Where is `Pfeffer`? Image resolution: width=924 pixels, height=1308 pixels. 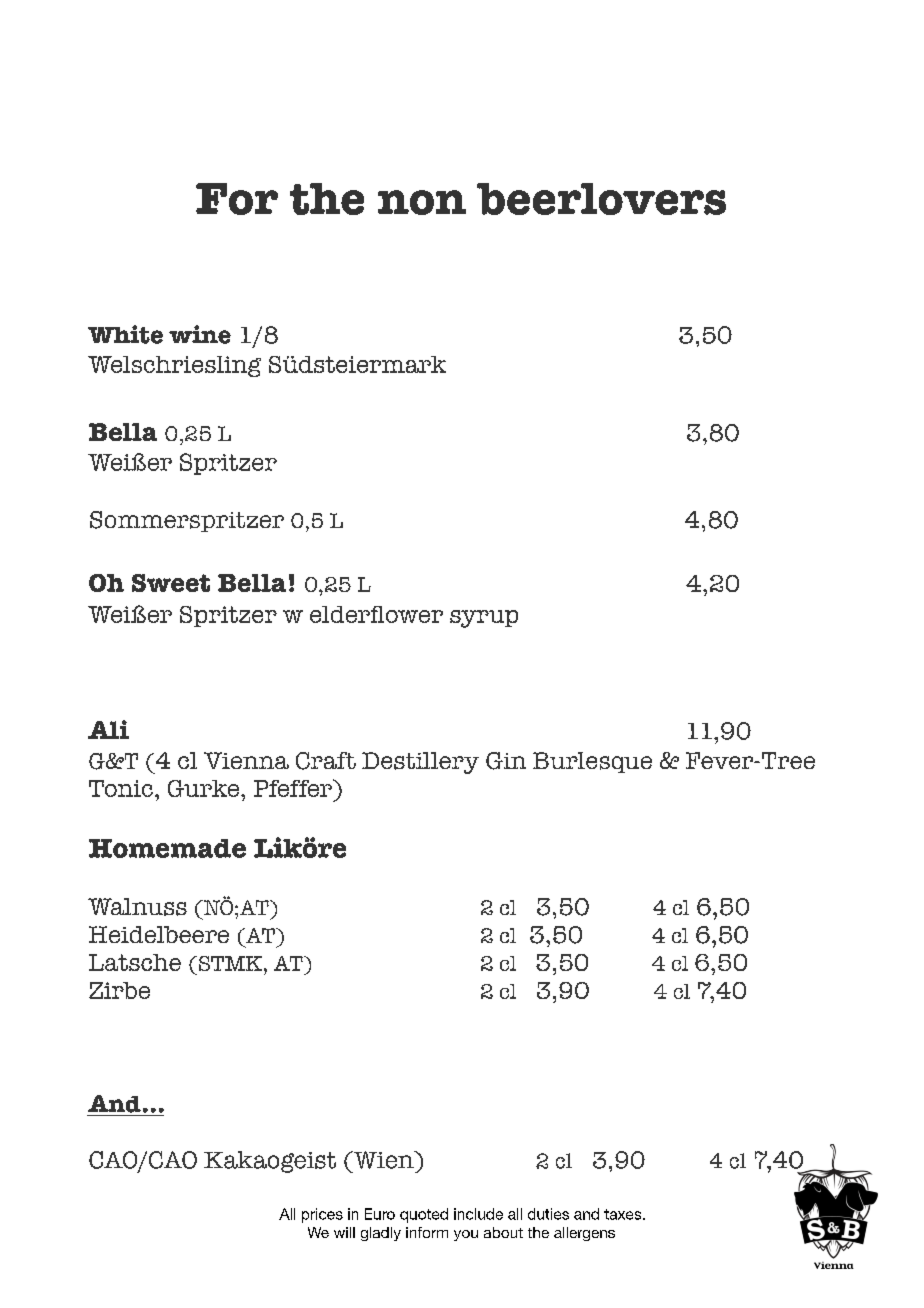 Pfeffer is located at coordinates (294, 788).
